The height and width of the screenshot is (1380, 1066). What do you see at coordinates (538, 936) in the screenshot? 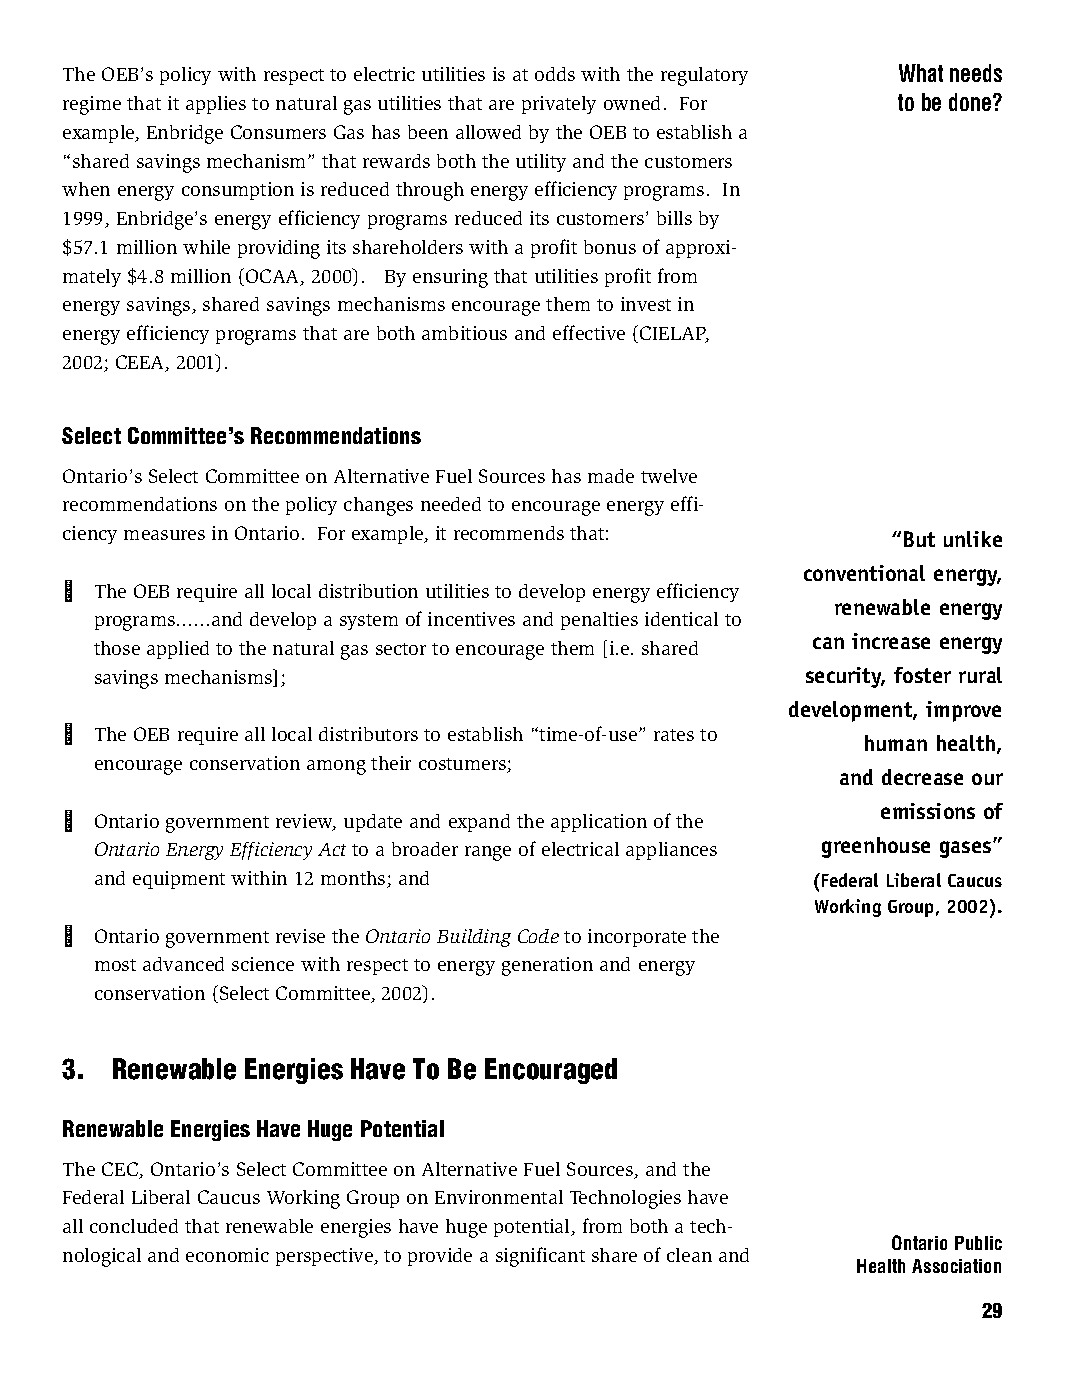
I see `Code` at bounding box center [538, 936].
